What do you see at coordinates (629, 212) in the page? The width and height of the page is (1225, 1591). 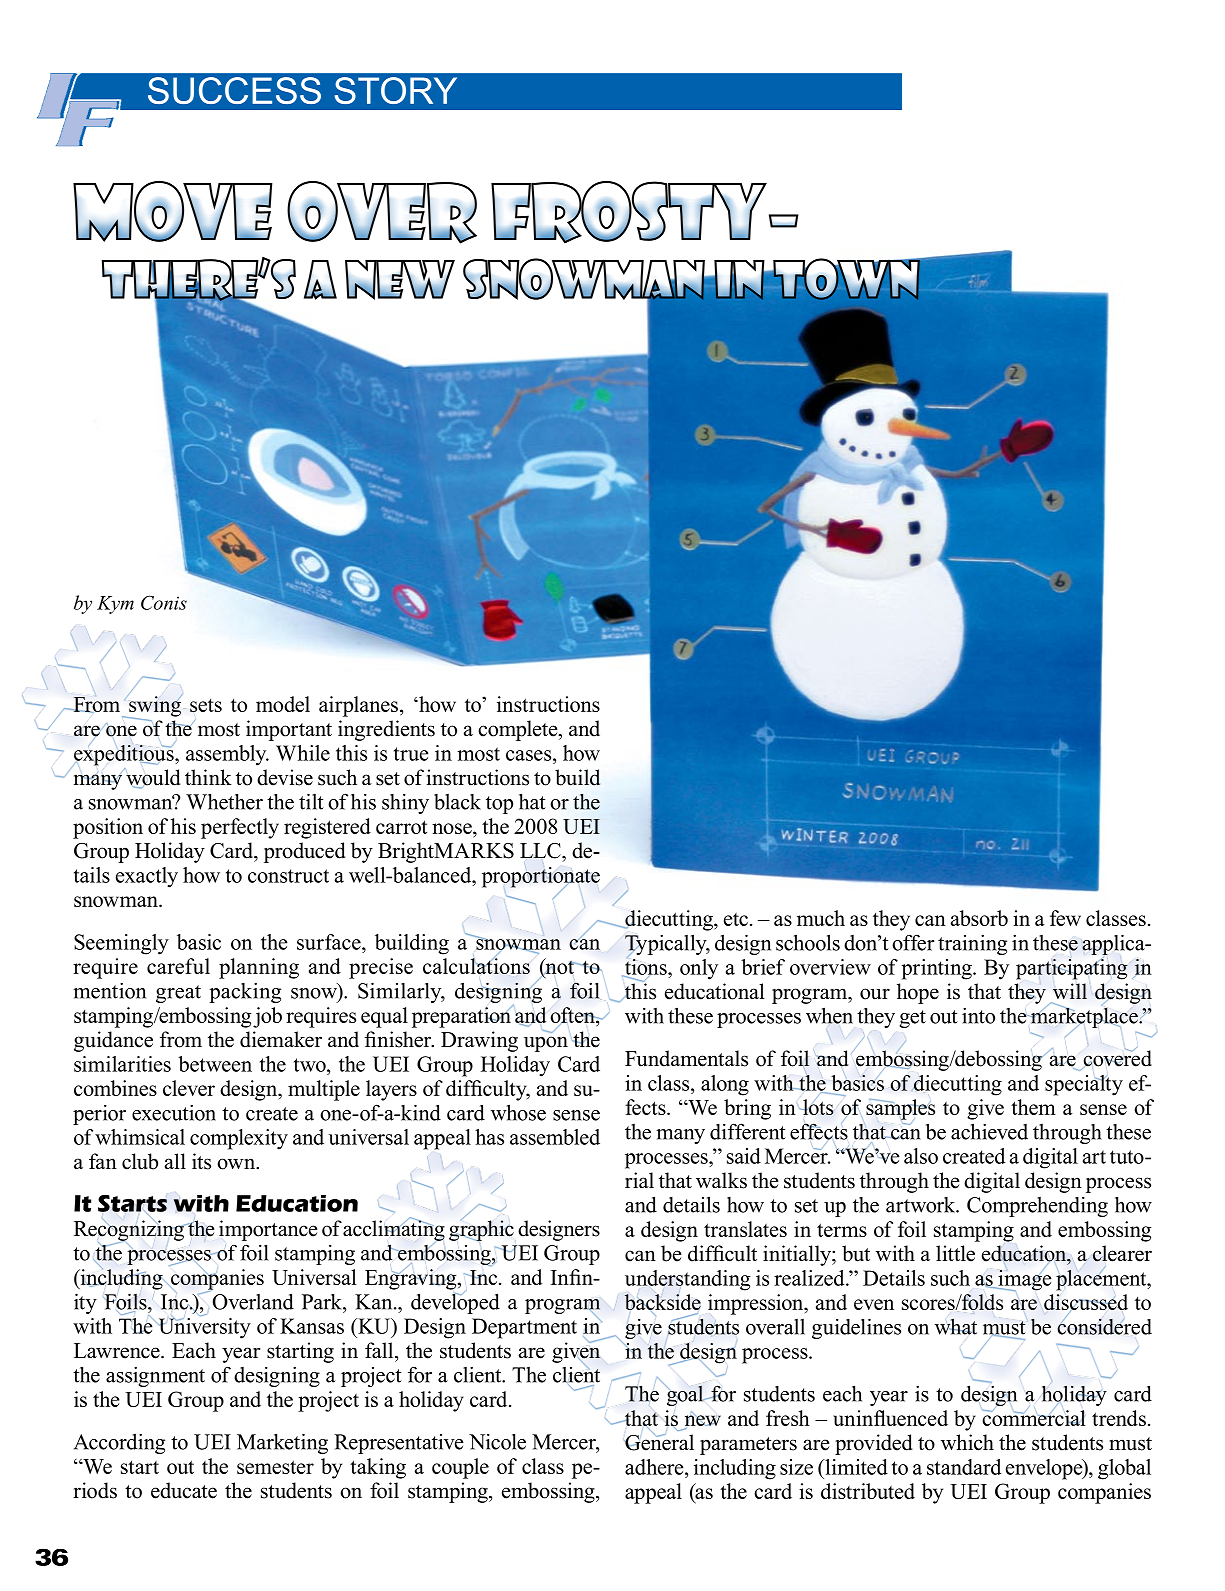 I see `Frosty` at bounding box center [629, 212].
